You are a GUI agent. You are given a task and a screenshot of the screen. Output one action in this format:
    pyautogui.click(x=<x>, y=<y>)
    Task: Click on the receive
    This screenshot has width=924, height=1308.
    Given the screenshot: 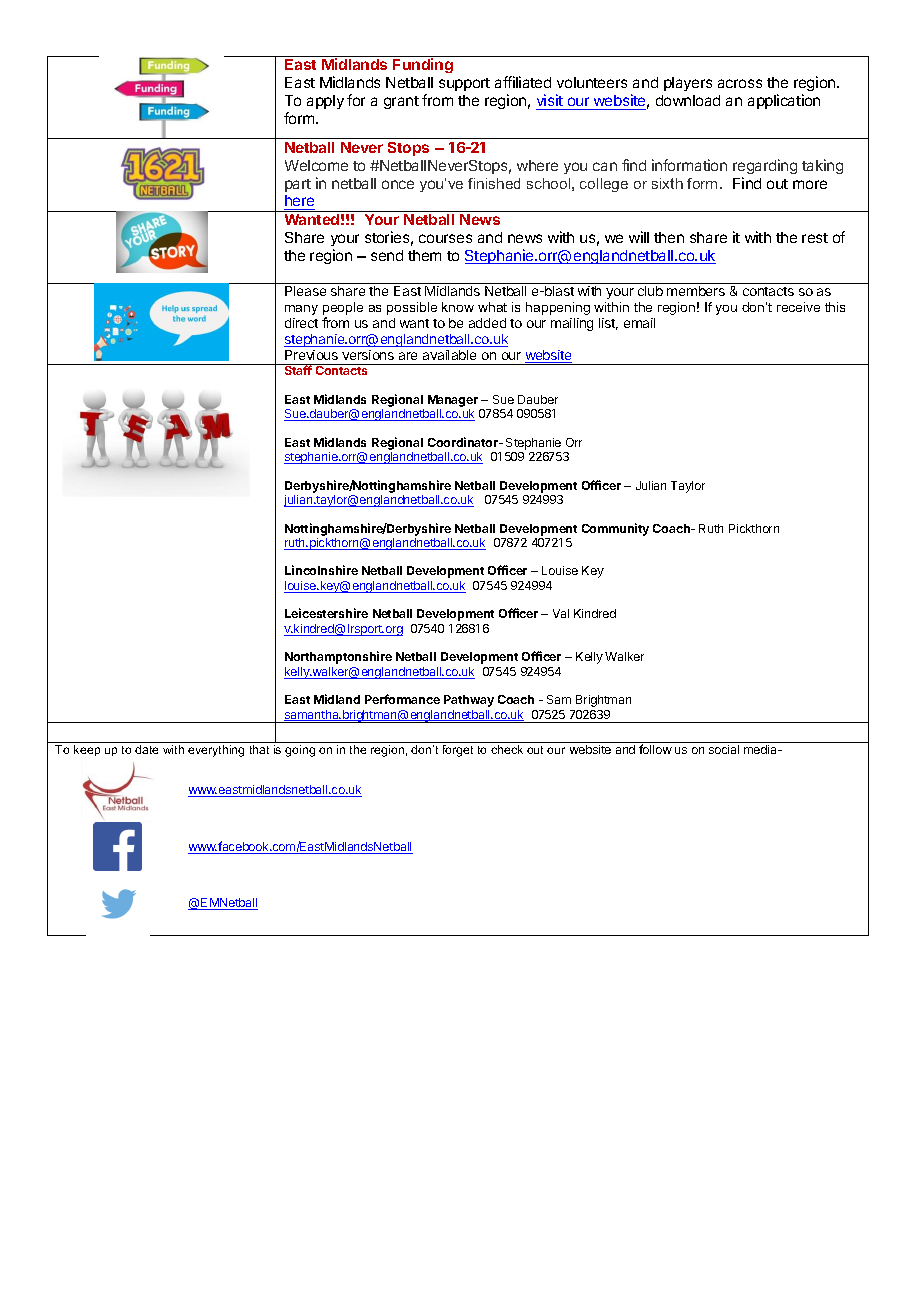 What is the action you would take?
    pyautogui.click(x=798, y=307)
